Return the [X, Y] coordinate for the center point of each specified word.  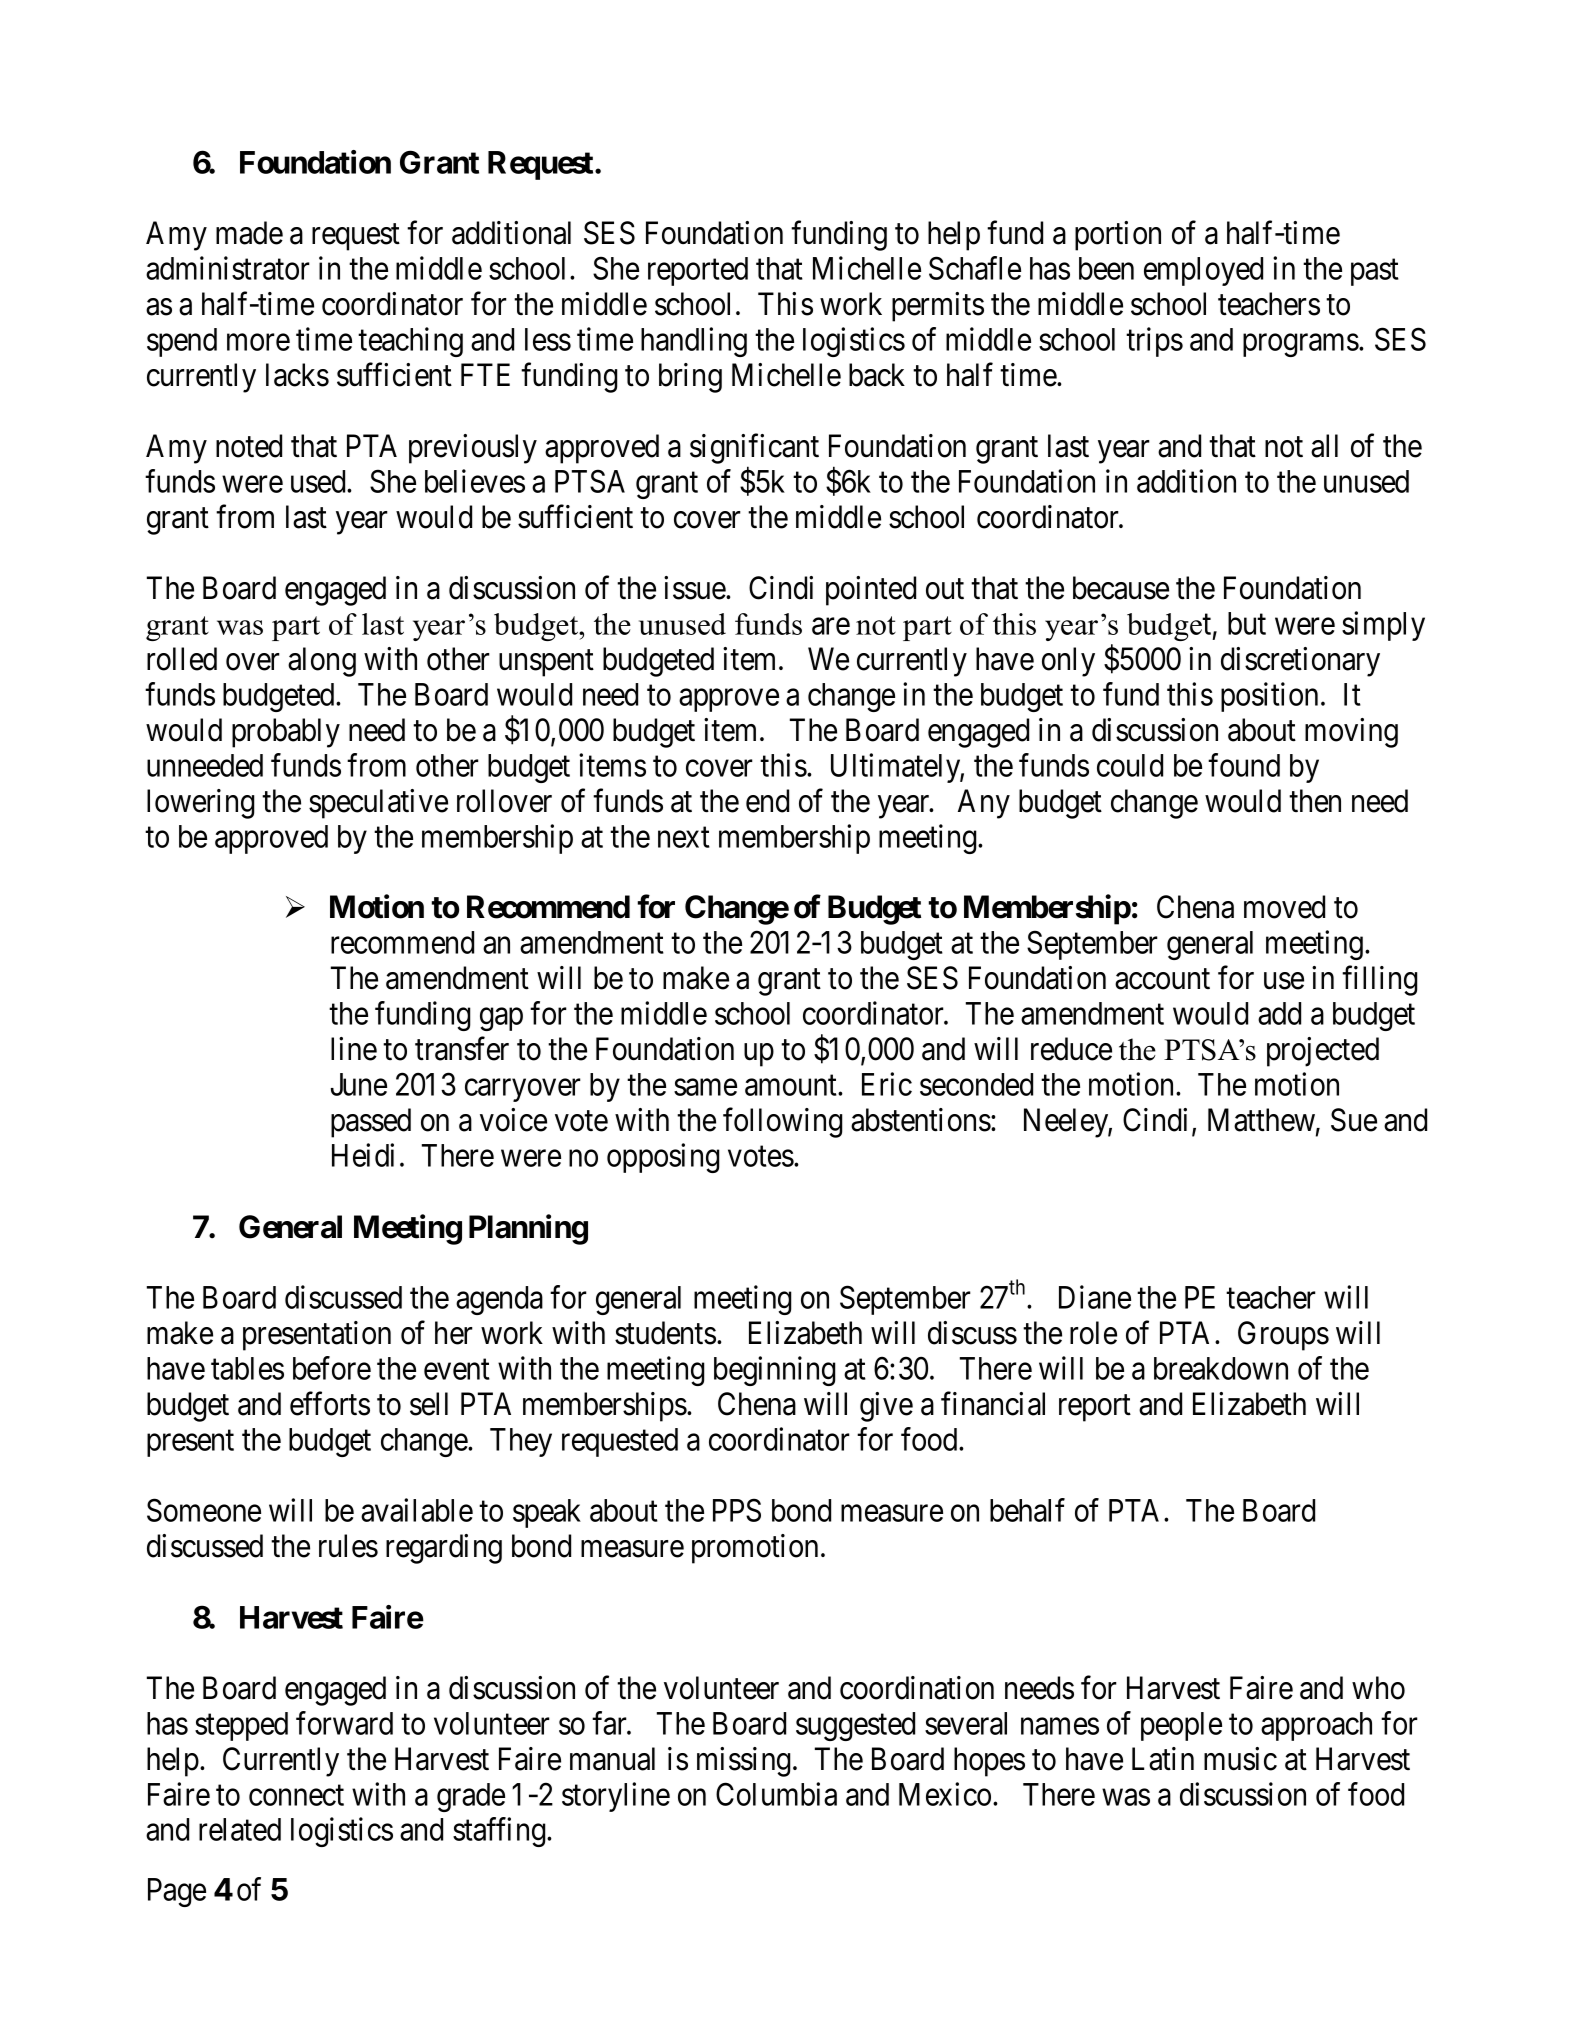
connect [296, 1795]
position [1269, 697]
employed [1203, 271]
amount [792, 1086]
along [322, 662]
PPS [737, 1510]
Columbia [776, 1794]
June [359, 1084]
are [831, 626]
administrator [228, 268]
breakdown [1221, 1368]
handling [694, 342]
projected [1323, 1052]
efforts [330, 1404]
